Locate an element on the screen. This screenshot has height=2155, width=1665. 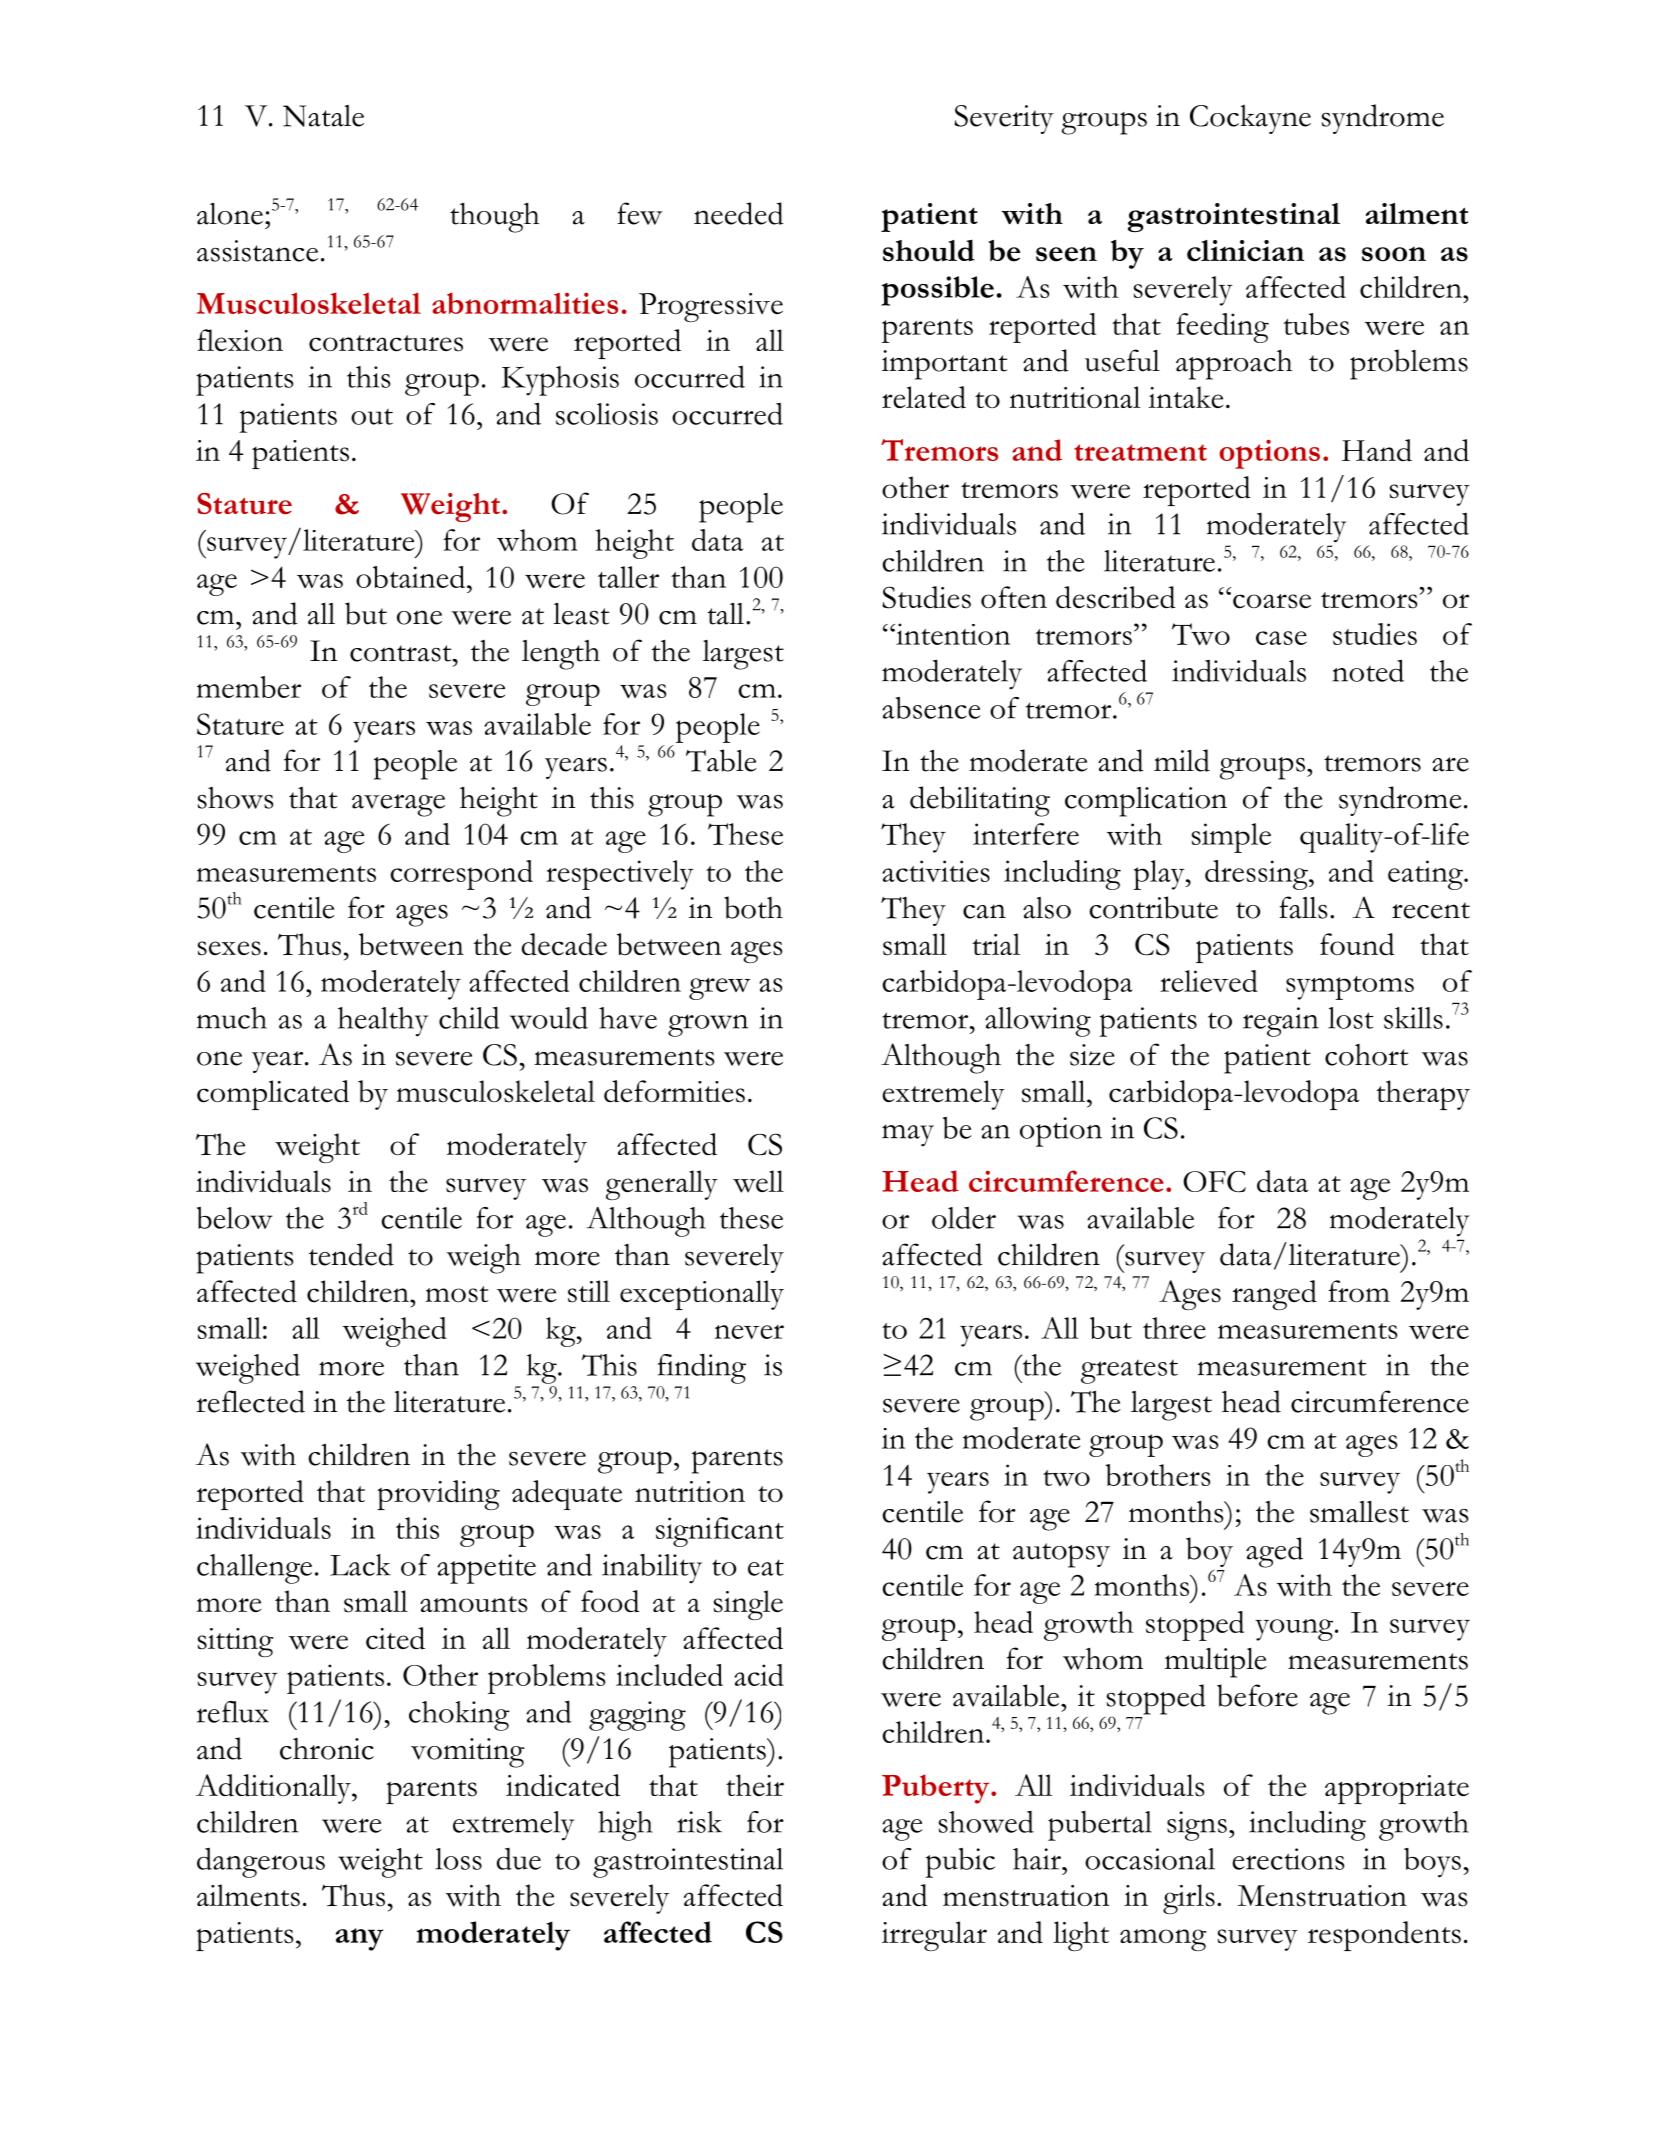
healthy is located at coordinates (383, 1022).
